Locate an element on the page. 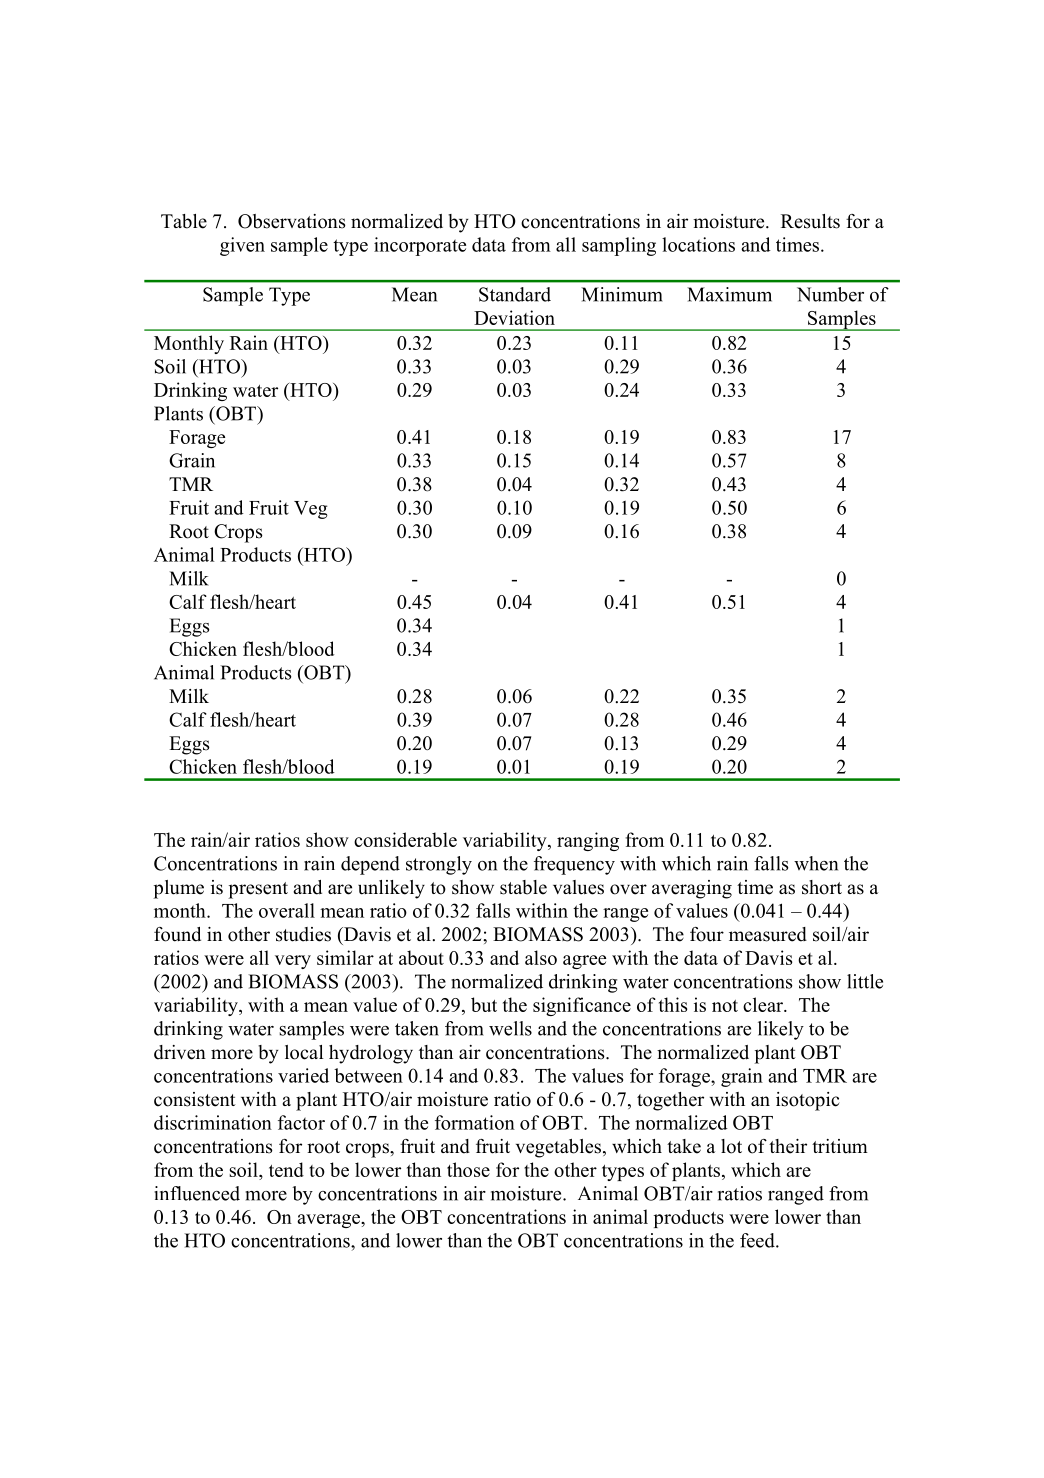 The image size is (1044, 1478). feed is located at coordinates (758, 1240).
